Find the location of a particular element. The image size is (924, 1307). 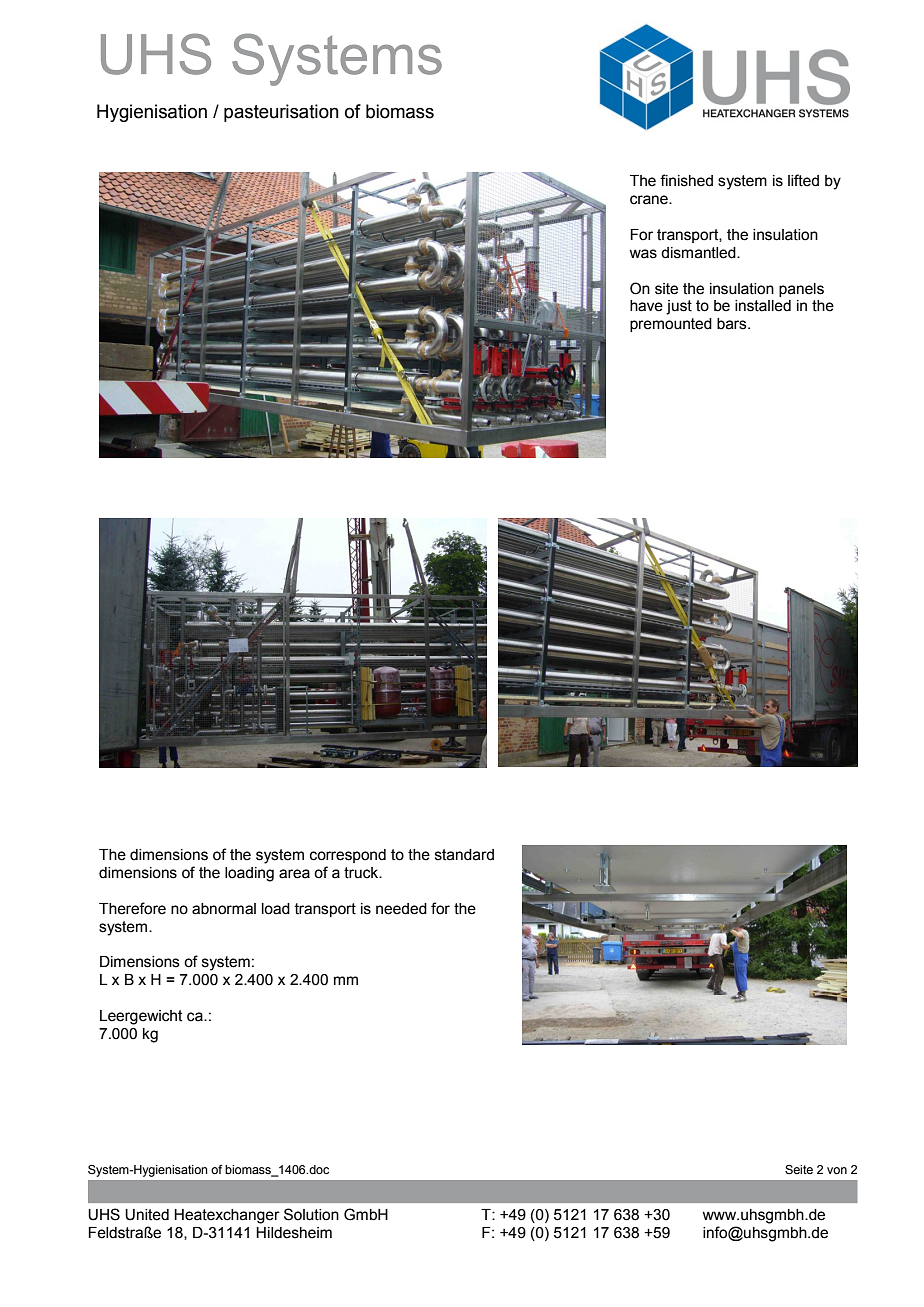

was is located at coordinates (643, 254).
